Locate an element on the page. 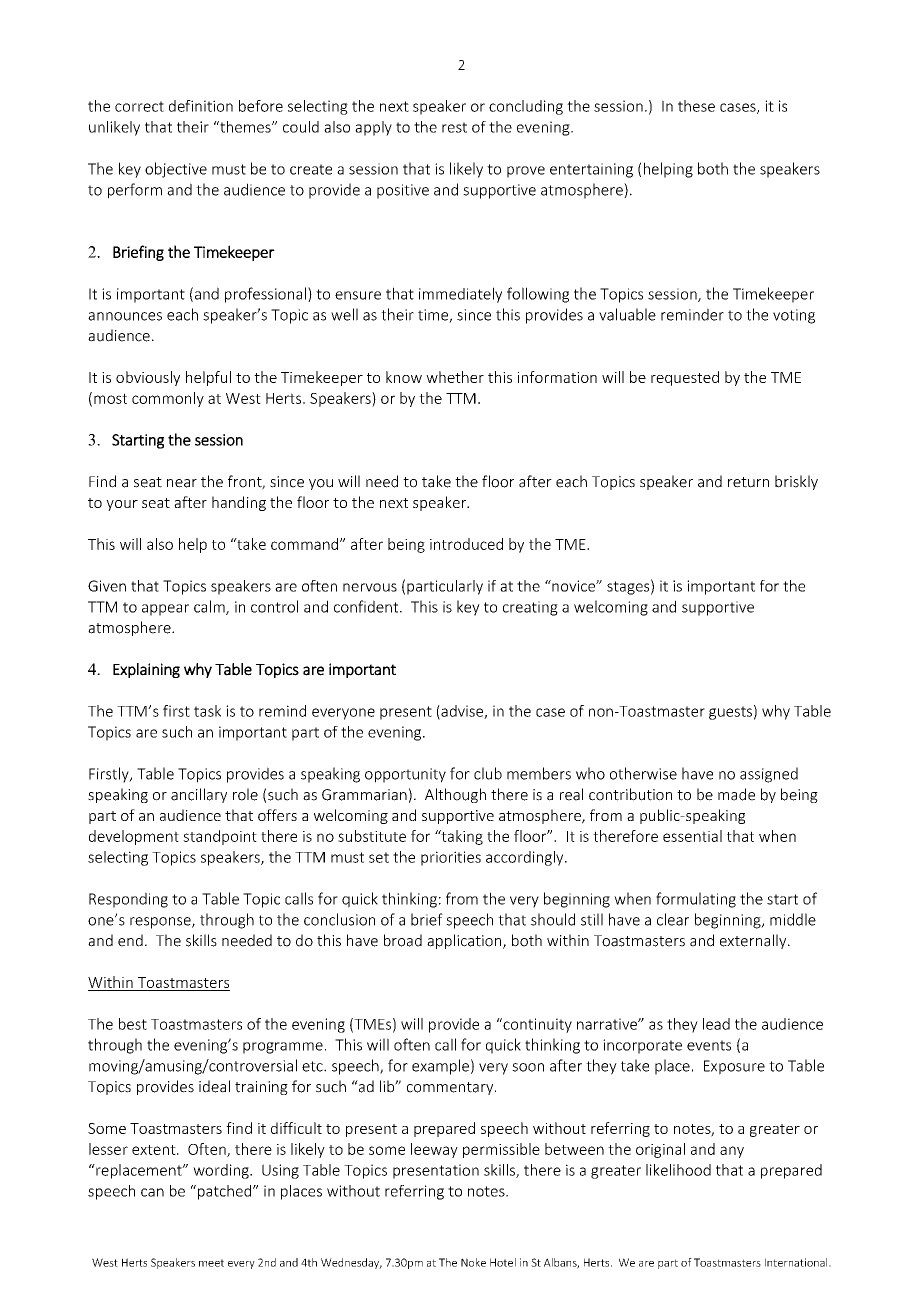 The width and height of the page is (924, 1308). these is located at coordinates (696, 106).
